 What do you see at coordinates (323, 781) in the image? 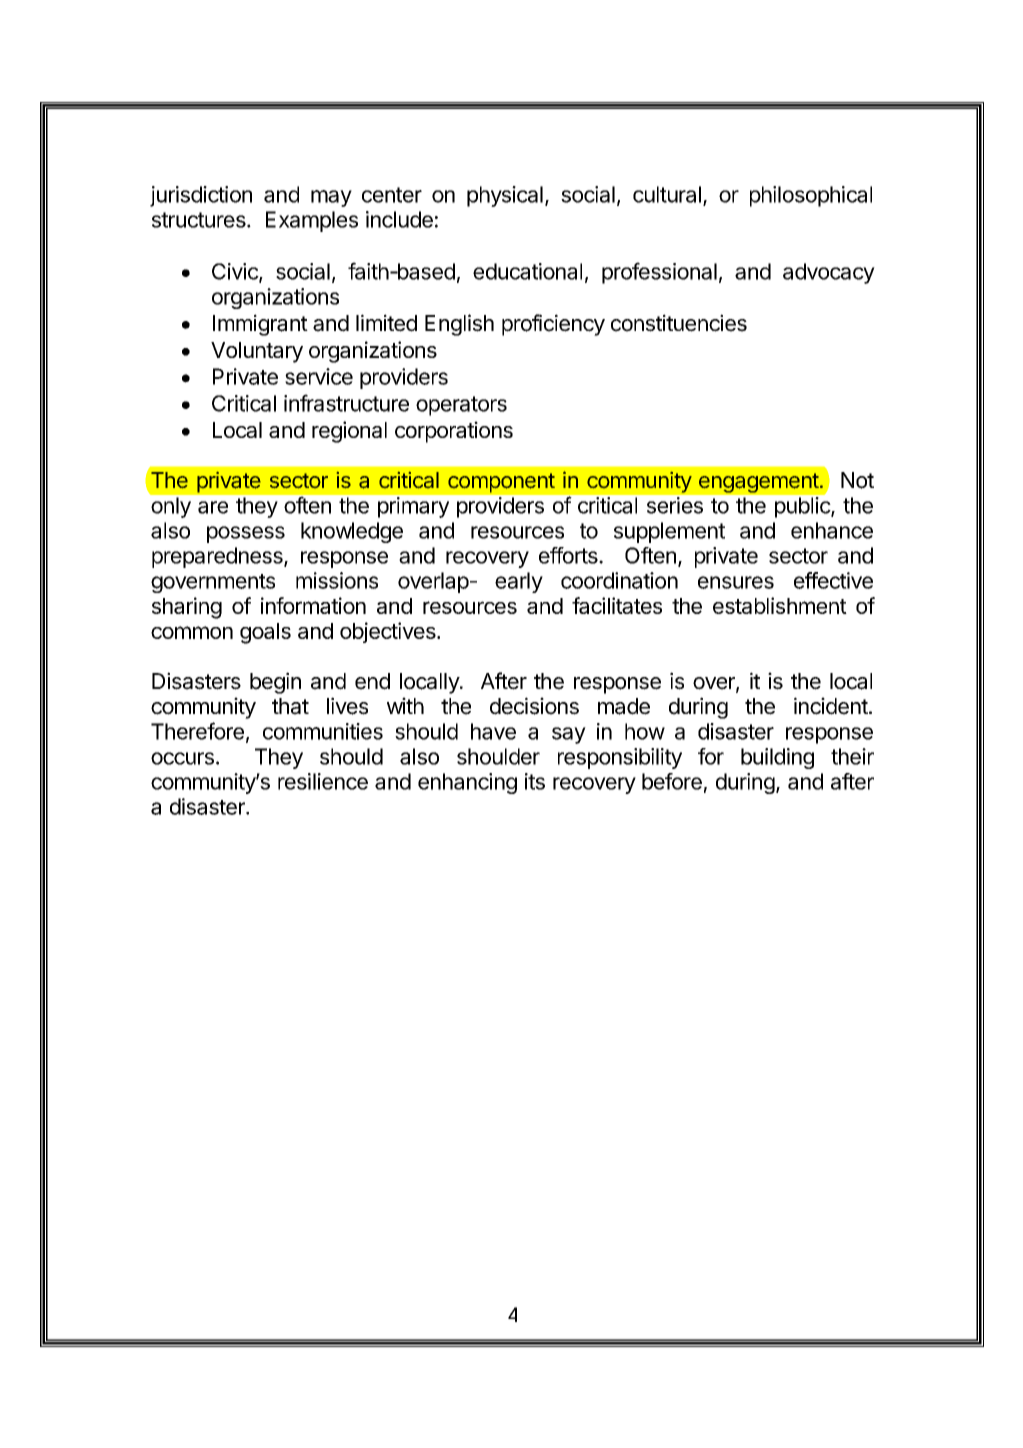
I see `resilience` at bounding box center [323, 781].
